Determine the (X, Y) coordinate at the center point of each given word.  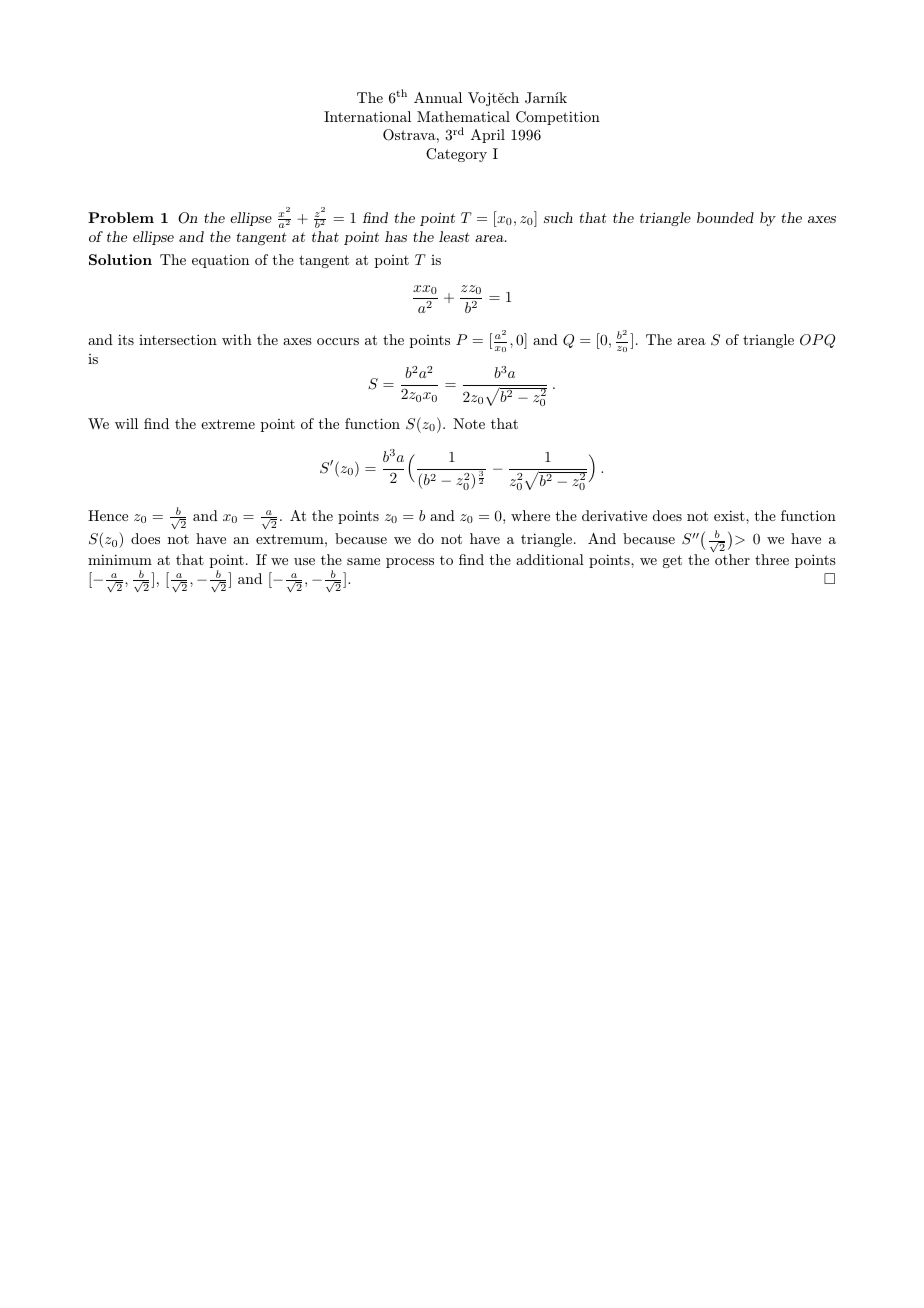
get (672, 561)
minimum (120, 559)
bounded (725, 217)
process (410, 563)
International (367, 116)
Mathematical (463, 116)
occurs (338, 341)
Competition (558, 118)
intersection (178, 339)
